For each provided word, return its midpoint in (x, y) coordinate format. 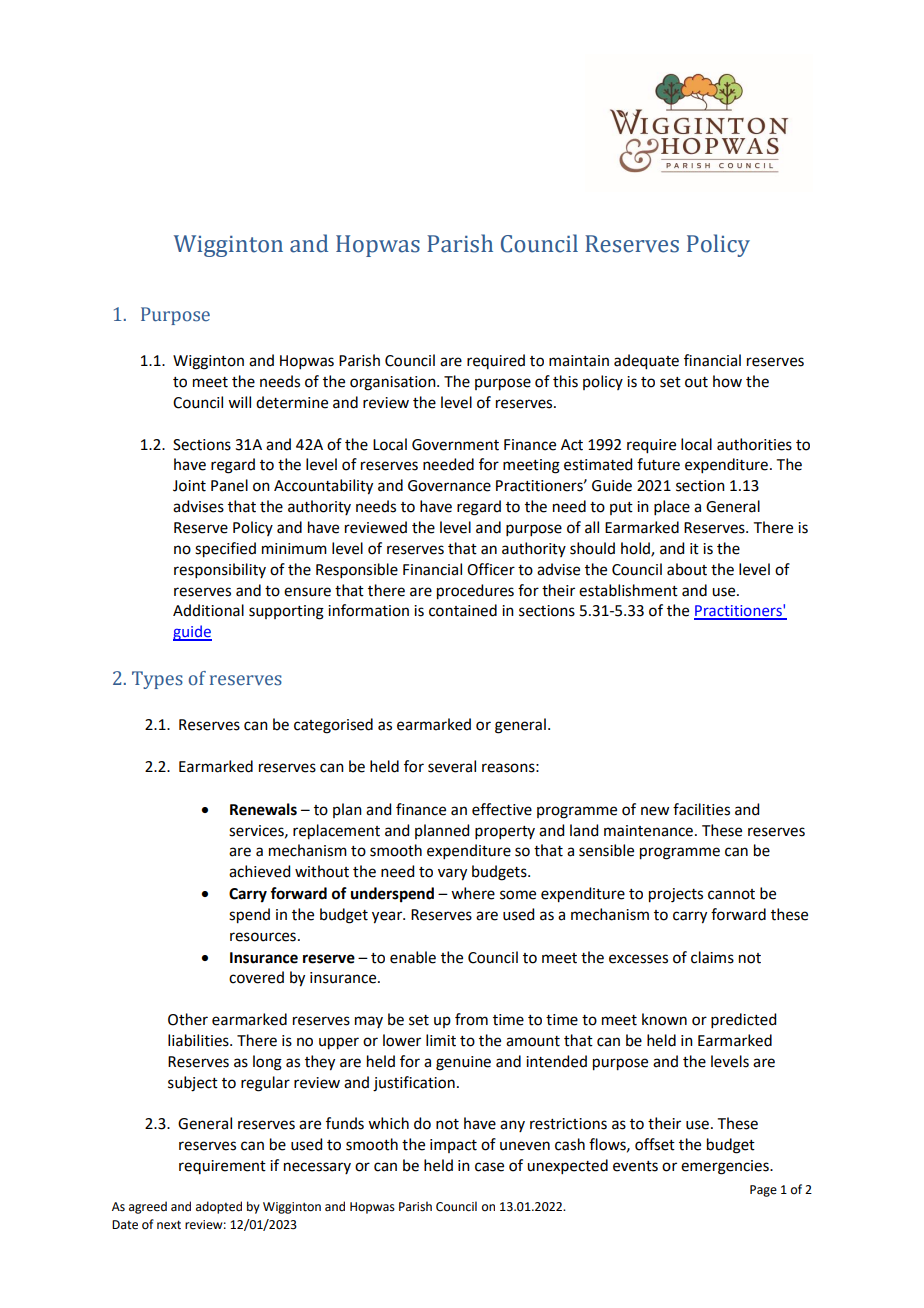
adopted (219, 1207)
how (727, 381)
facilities (701, 809)
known (664, 1019)
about (687, 569)
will (239, 402)
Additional (208, 610)
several (452, 766)
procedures (475, 592)
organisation (394, 383)
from (471, 1019)
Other (188, 1019)
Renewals (263, 809)
